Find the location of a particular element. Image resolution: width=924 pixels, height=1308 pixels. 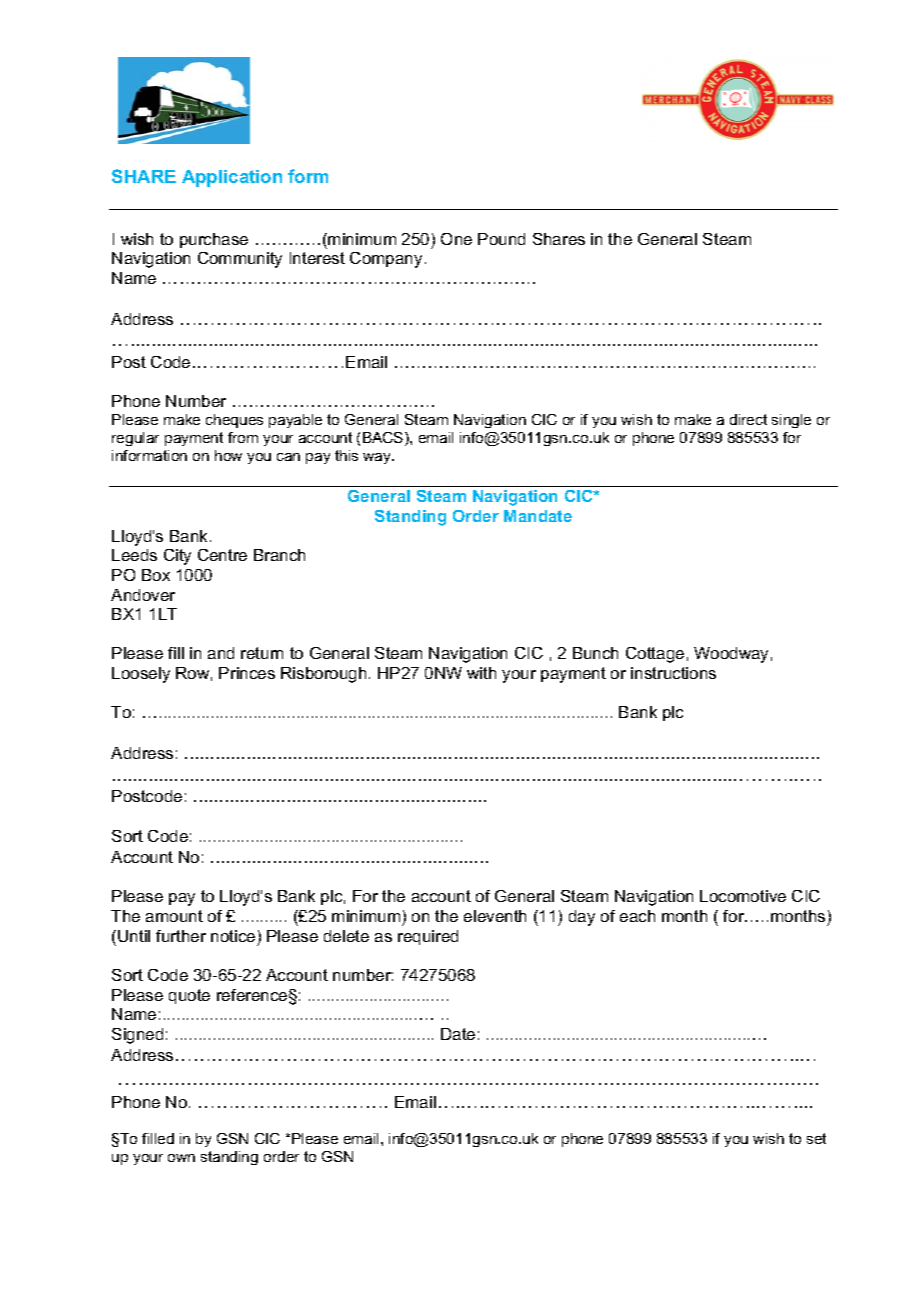

eleventh is located at coordinates (495, 916).
